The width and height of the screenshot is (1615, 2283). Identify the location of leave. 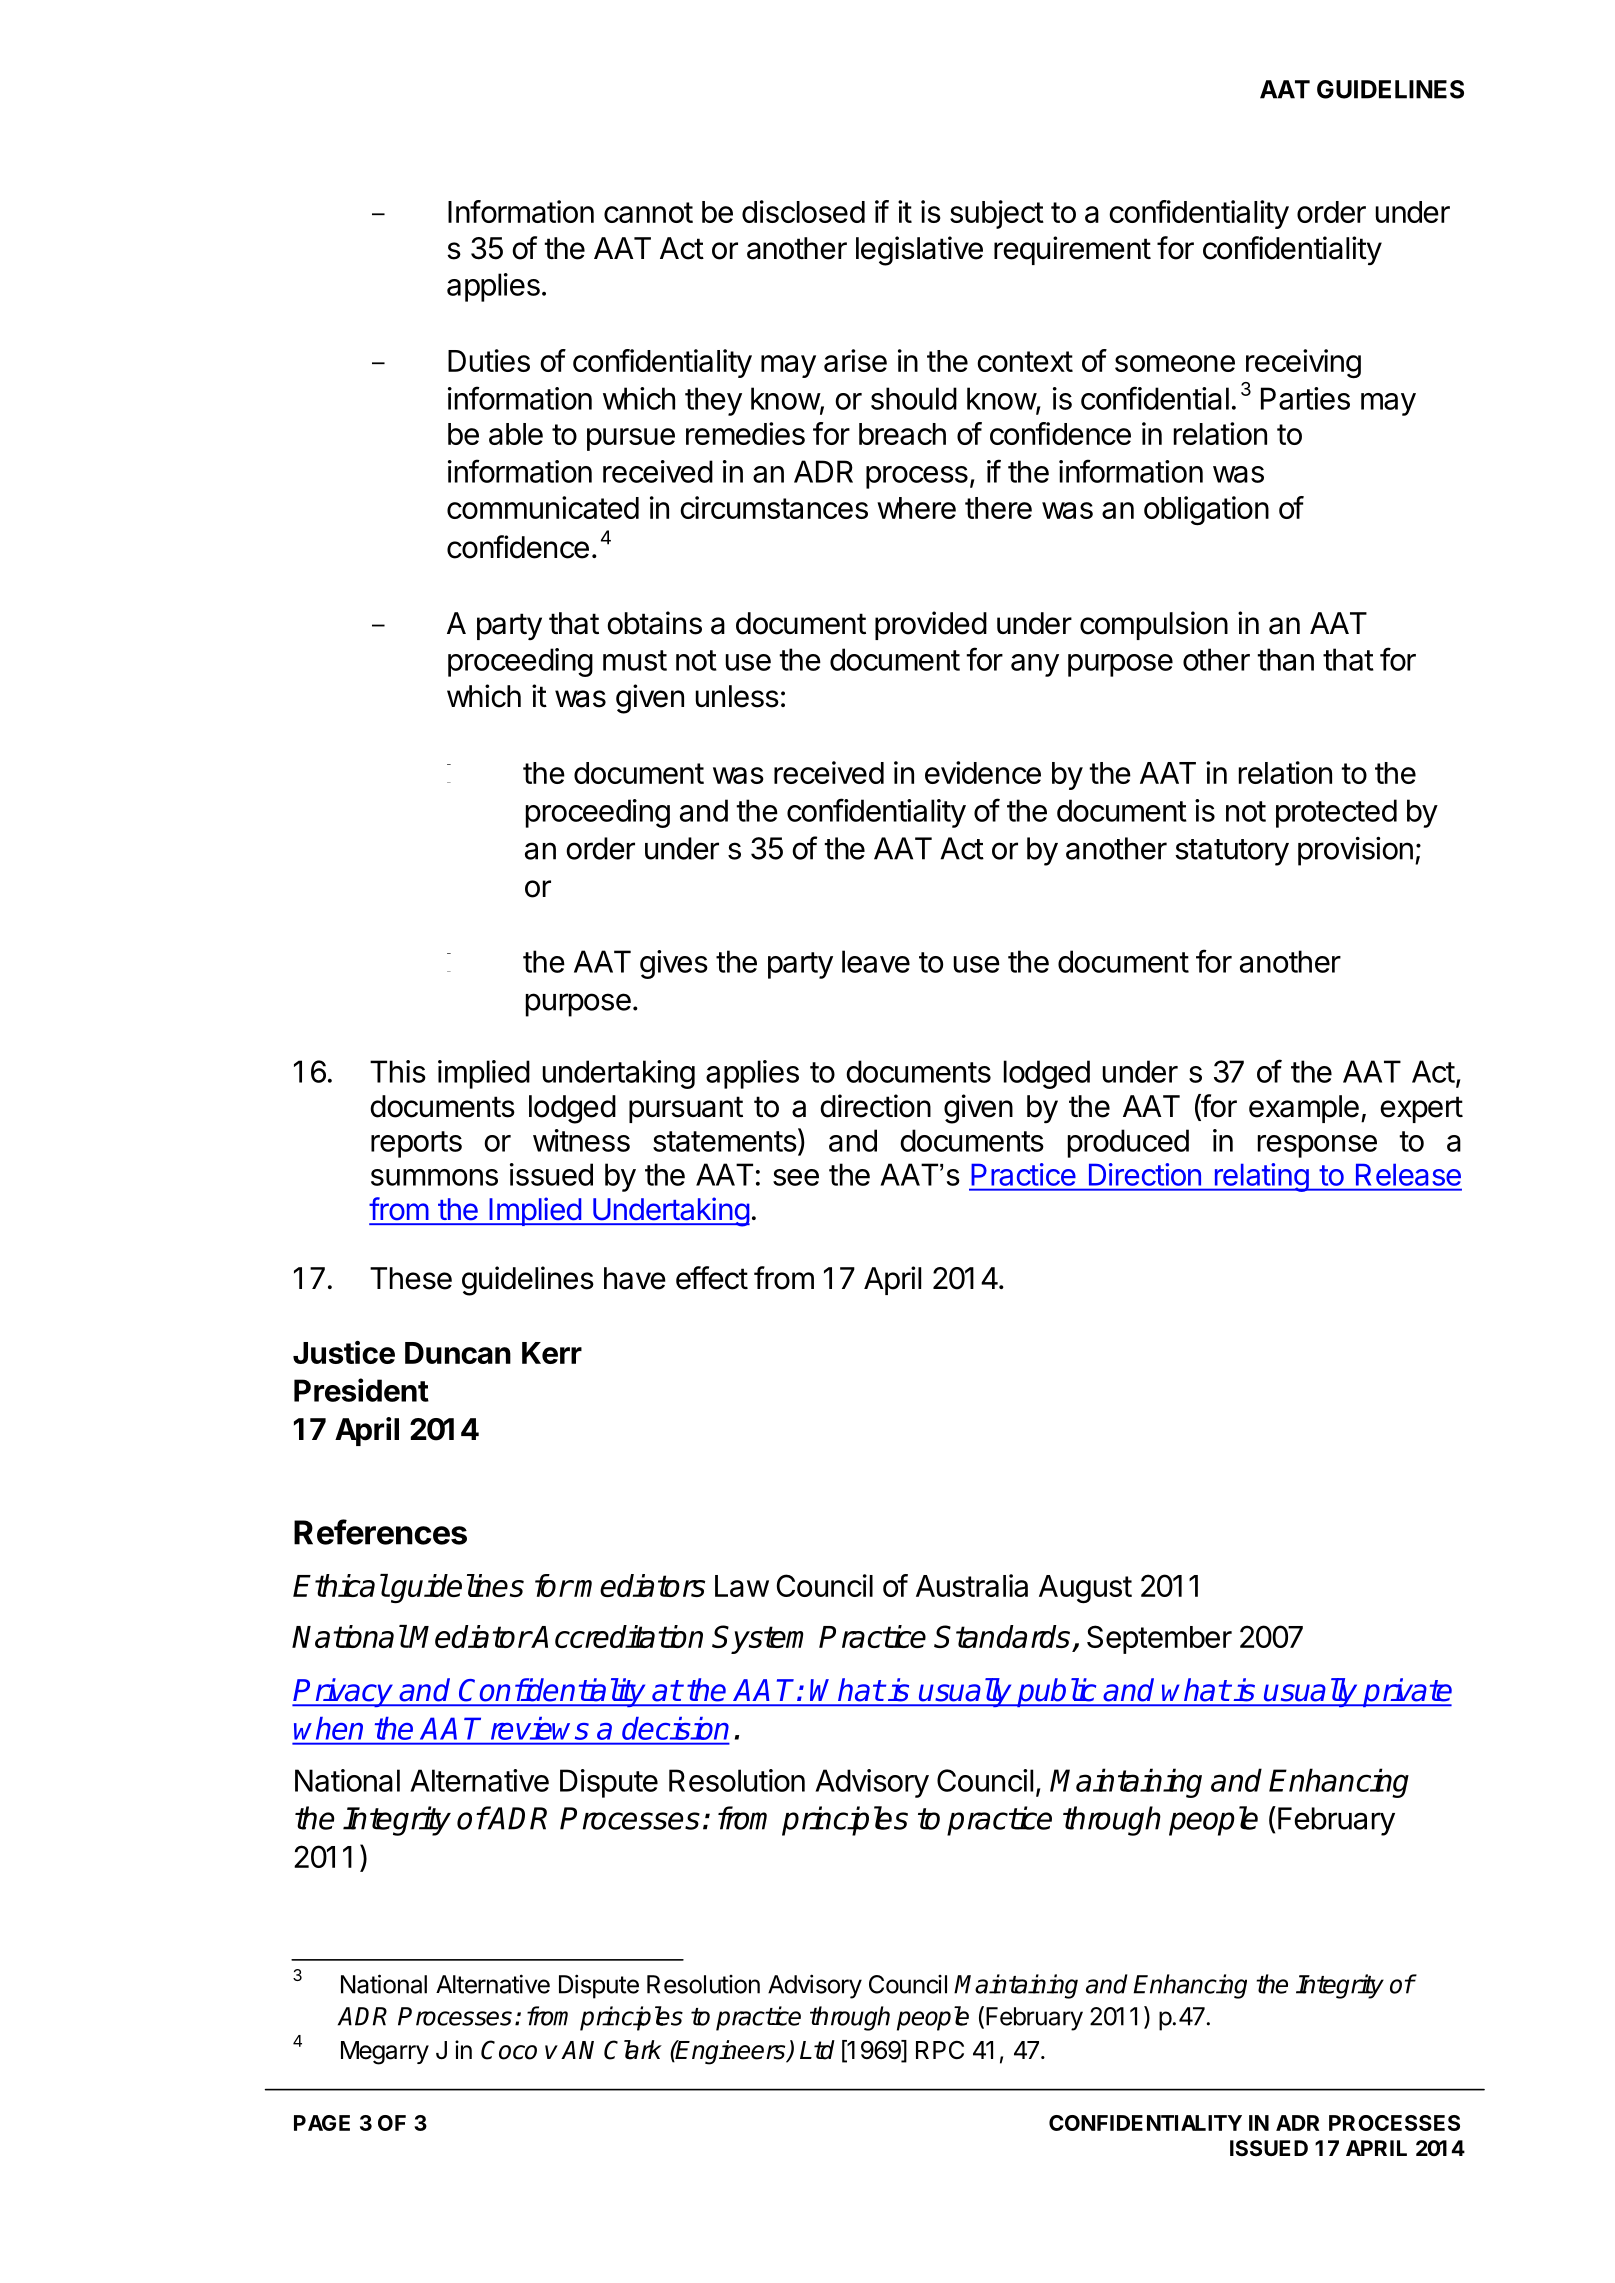
(876, 961).
